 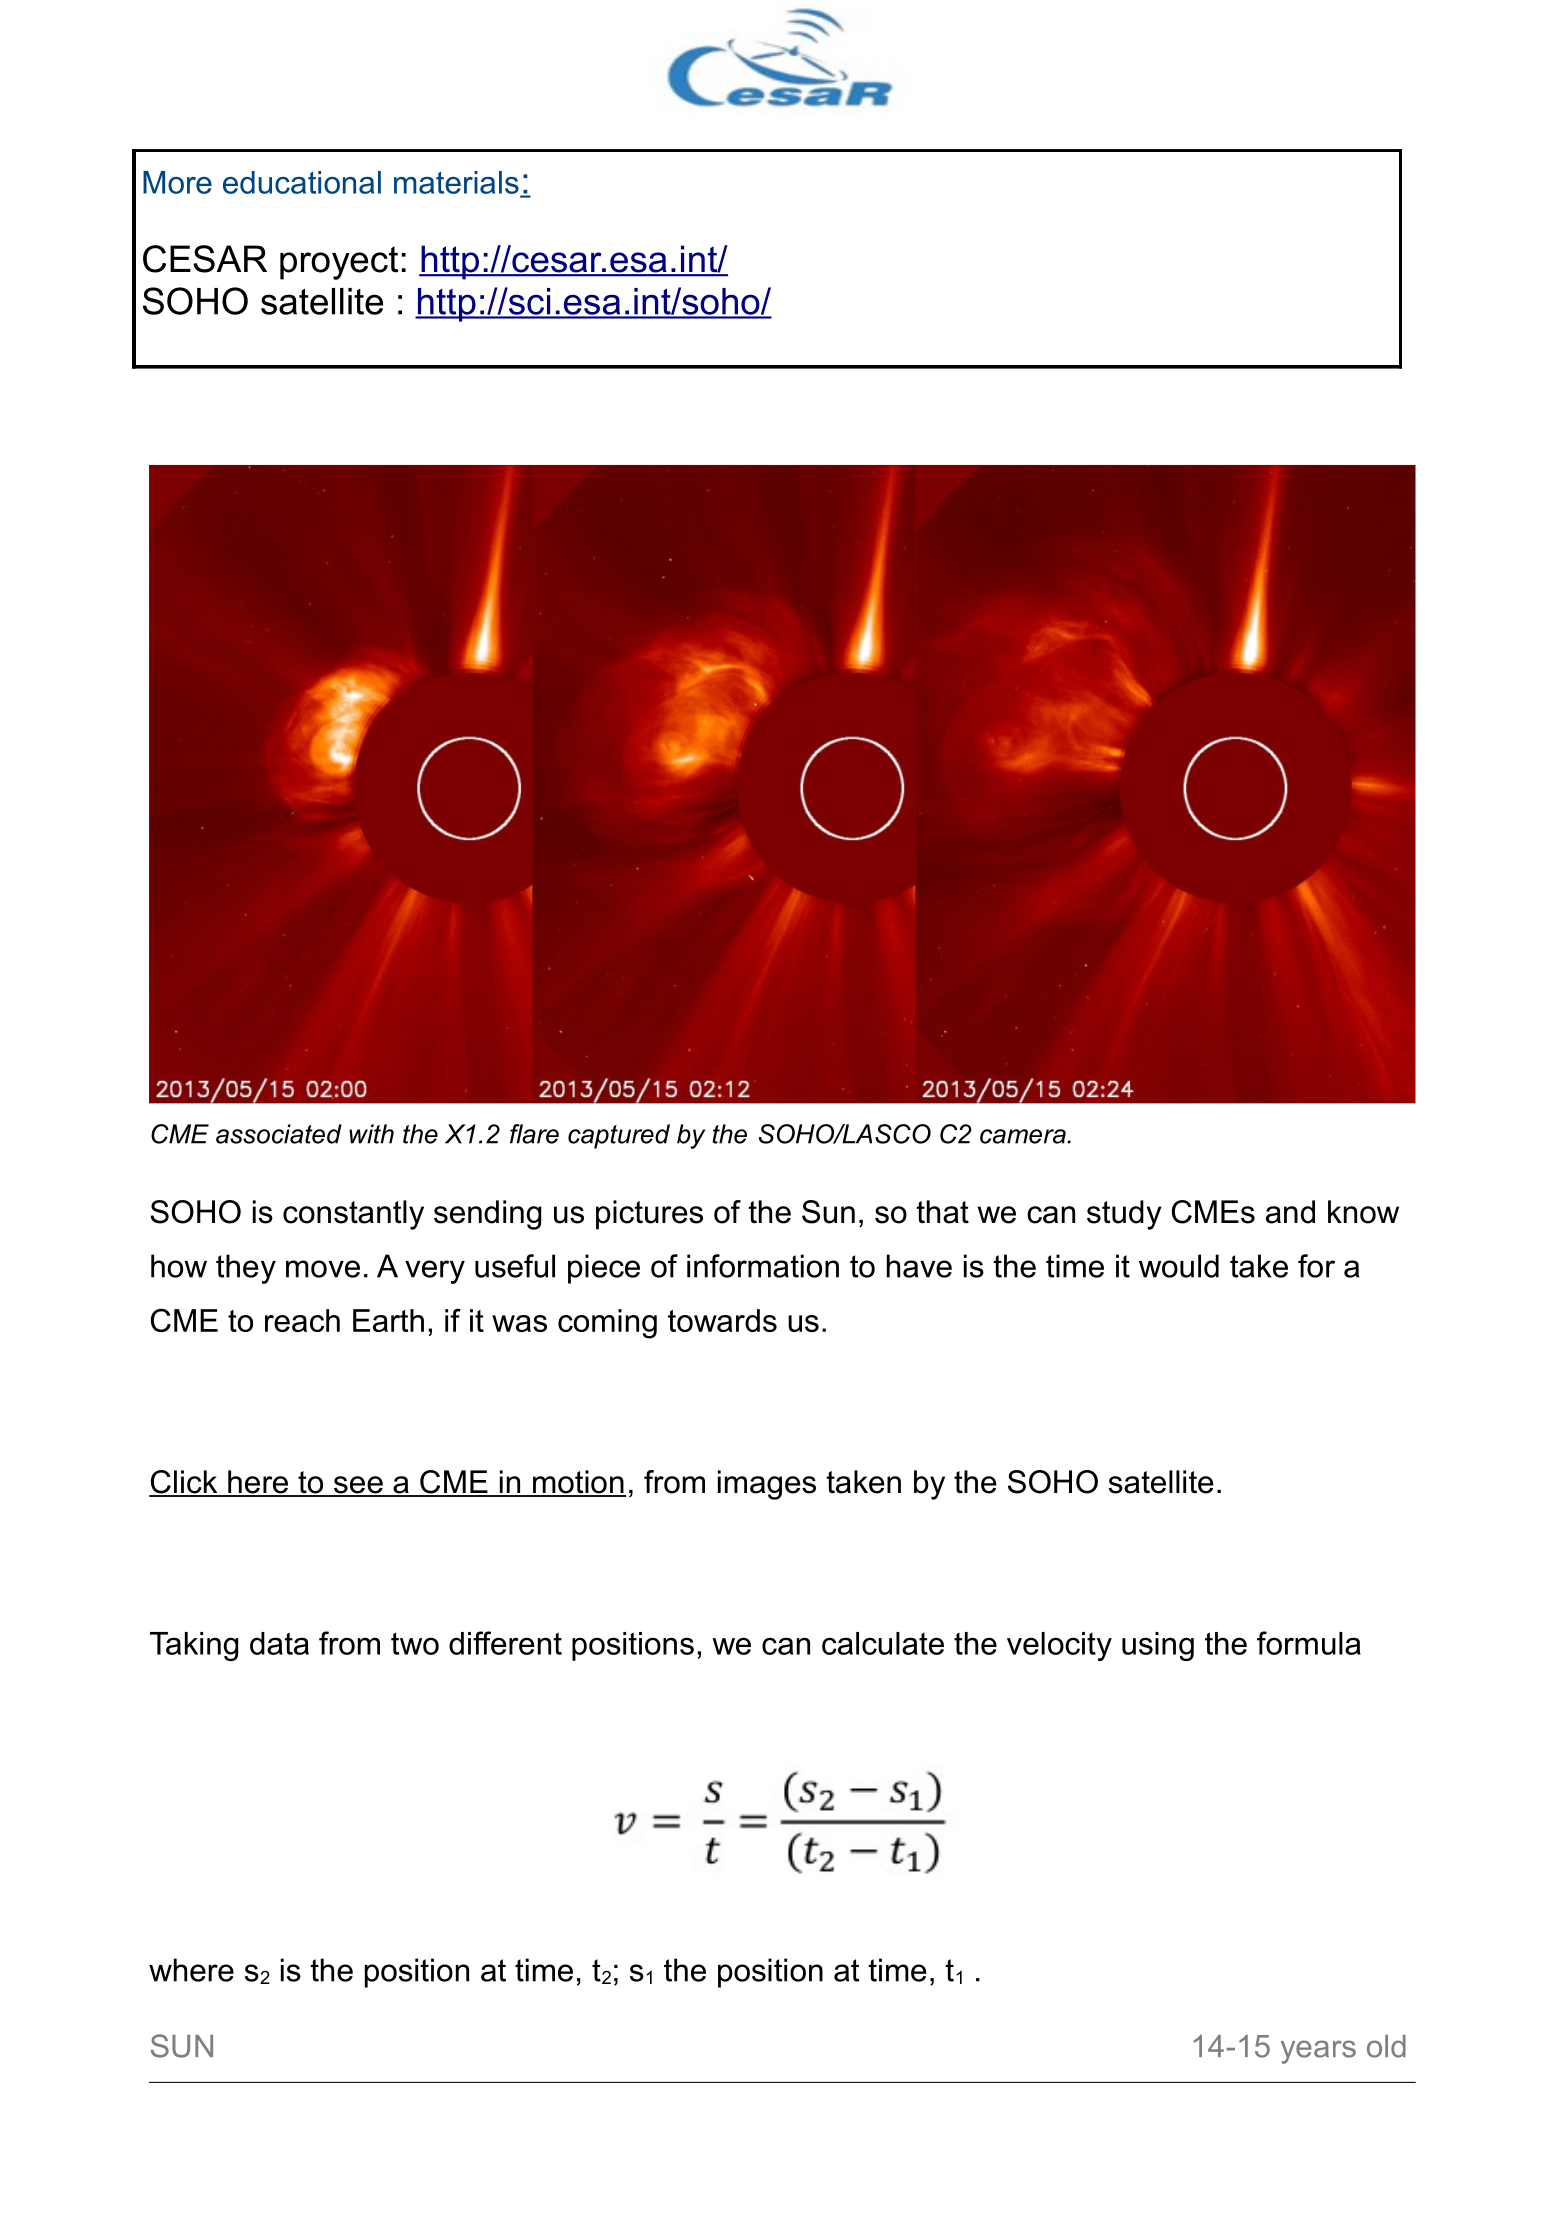 I want to click on proyect, so click(x=339, y=263).
